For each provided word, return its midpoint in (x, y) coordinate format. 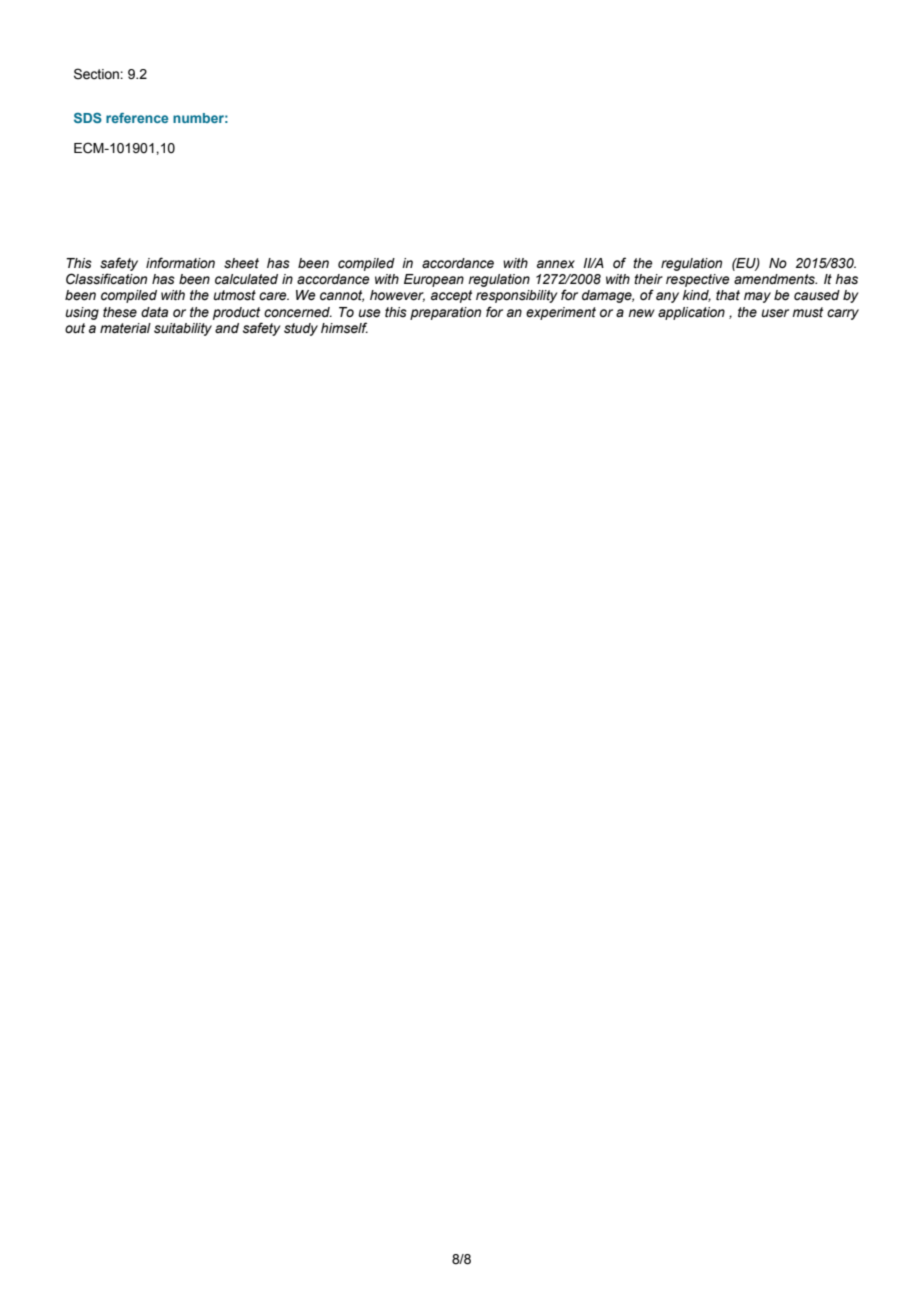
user (775, 313)
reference (137, 118)
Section (97, 74)
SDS (88, 118)
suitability (183, 329)
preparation (445, 313)
